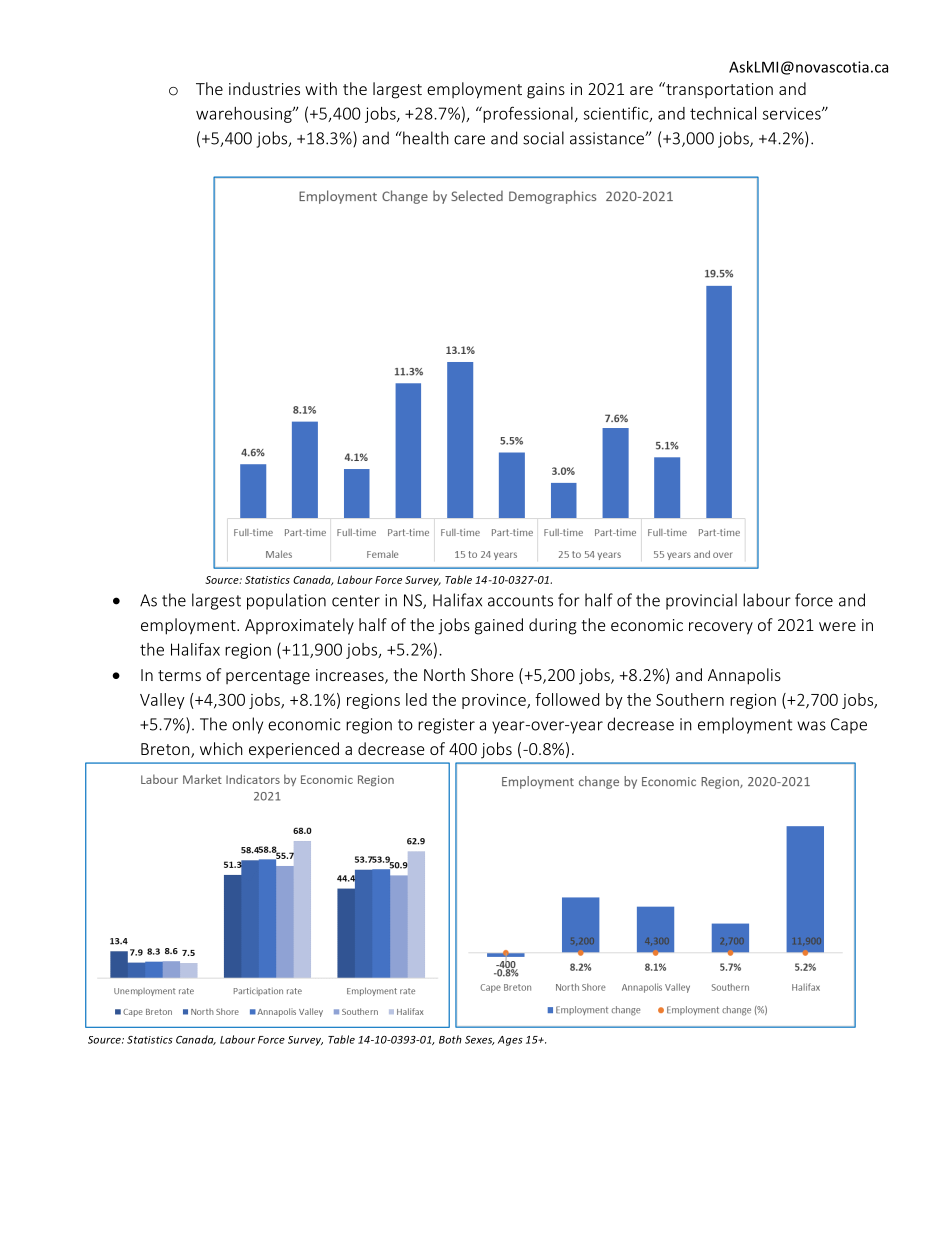  What do you see at coordinates (264, 88) in the page?
I see `industries` at bounding box center [264, 88].
